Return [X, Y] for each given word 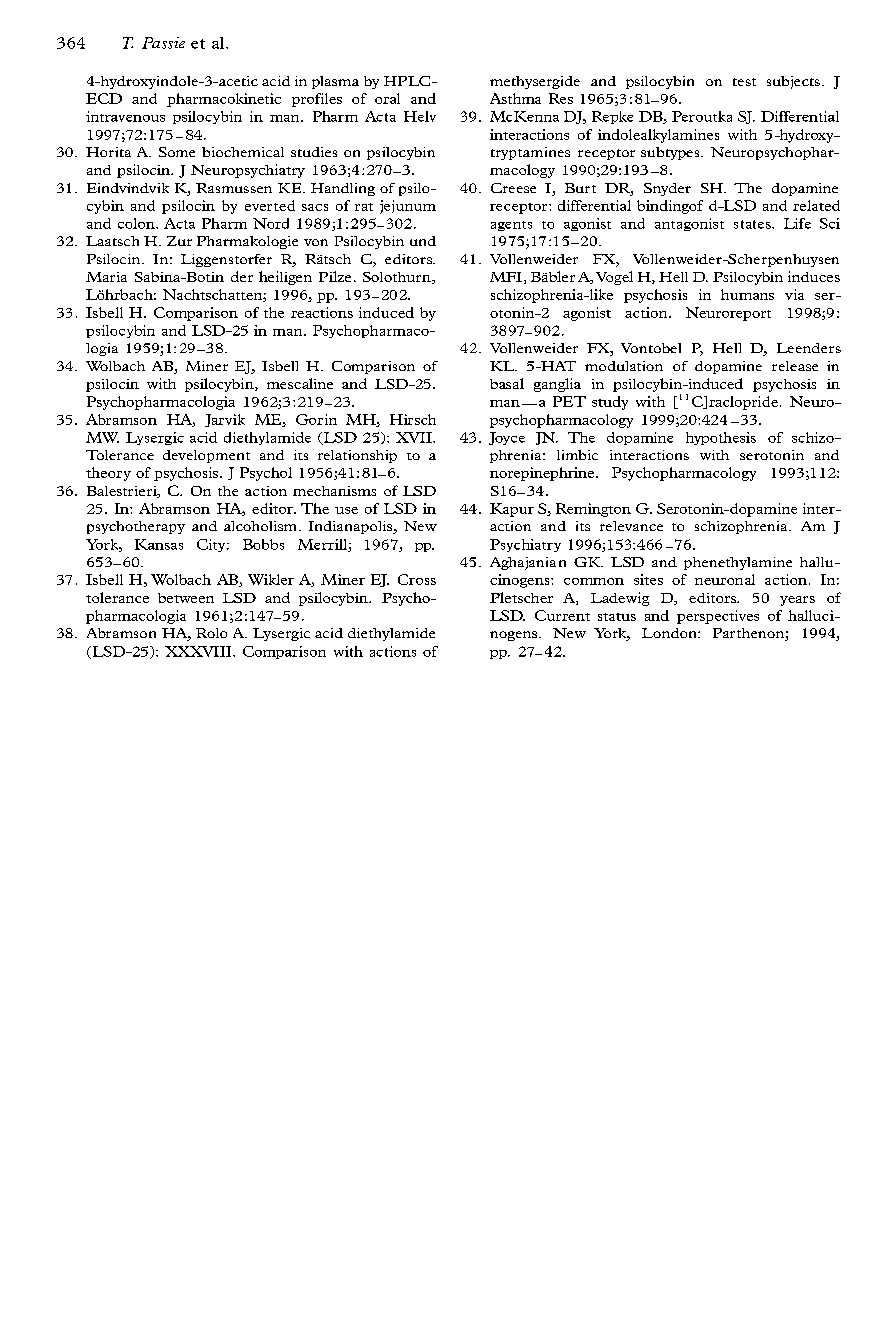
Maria [106, 277]
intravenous [125, 116]
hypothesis [721, 438]
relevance [631, 526]
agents [511, 226]
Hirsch [413, 419]
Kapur [512, 510]
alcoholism [260, 526]
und [423, 241]
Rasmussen [234, 188]
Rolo [211, 633]
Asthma [515, 98]
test [744, 82]
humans [747, 294]
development [206, 456]
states [753, 224]
